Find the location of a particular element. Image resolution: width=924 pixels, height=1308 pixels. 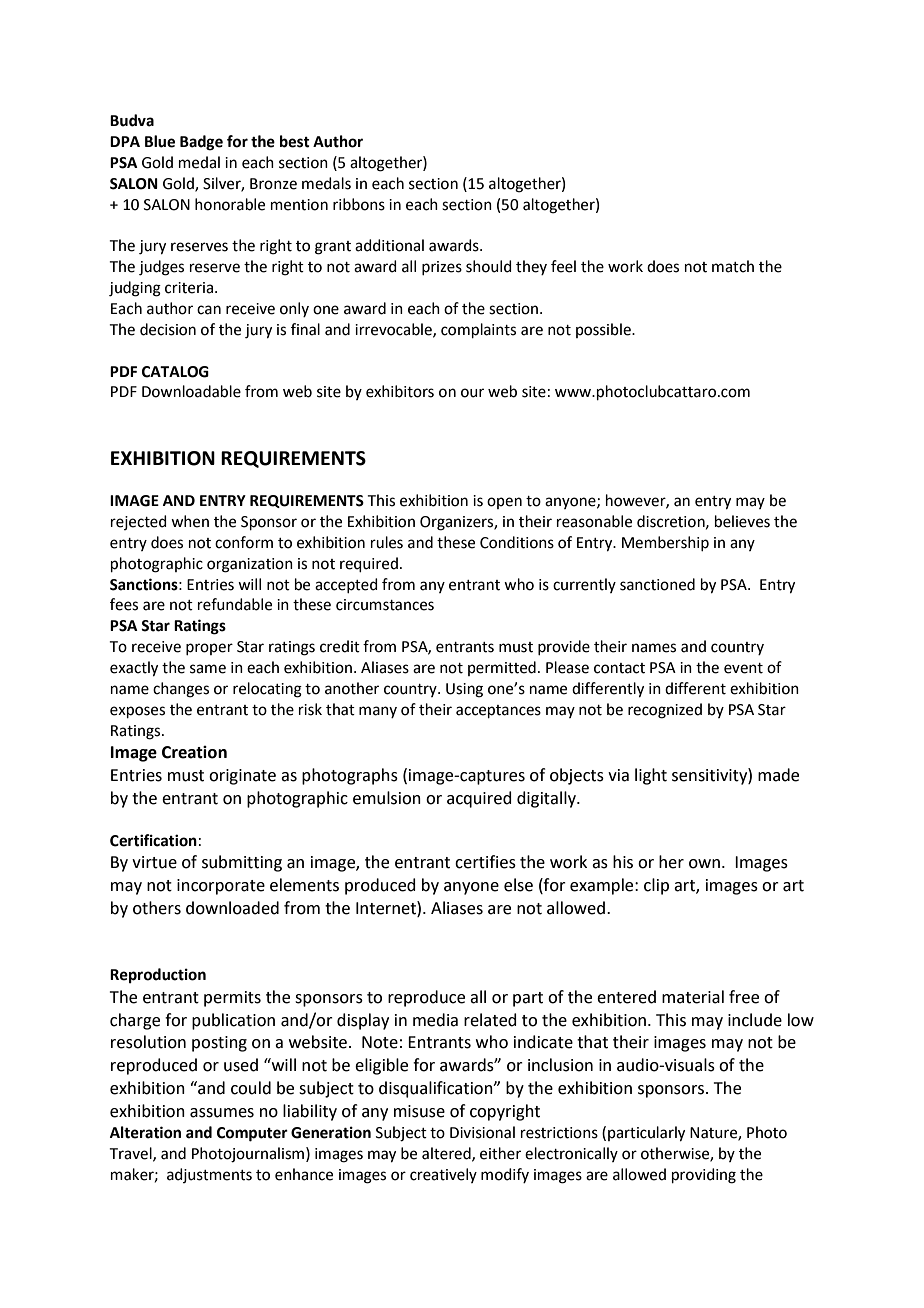

when is located at coordinates (190, 521).
